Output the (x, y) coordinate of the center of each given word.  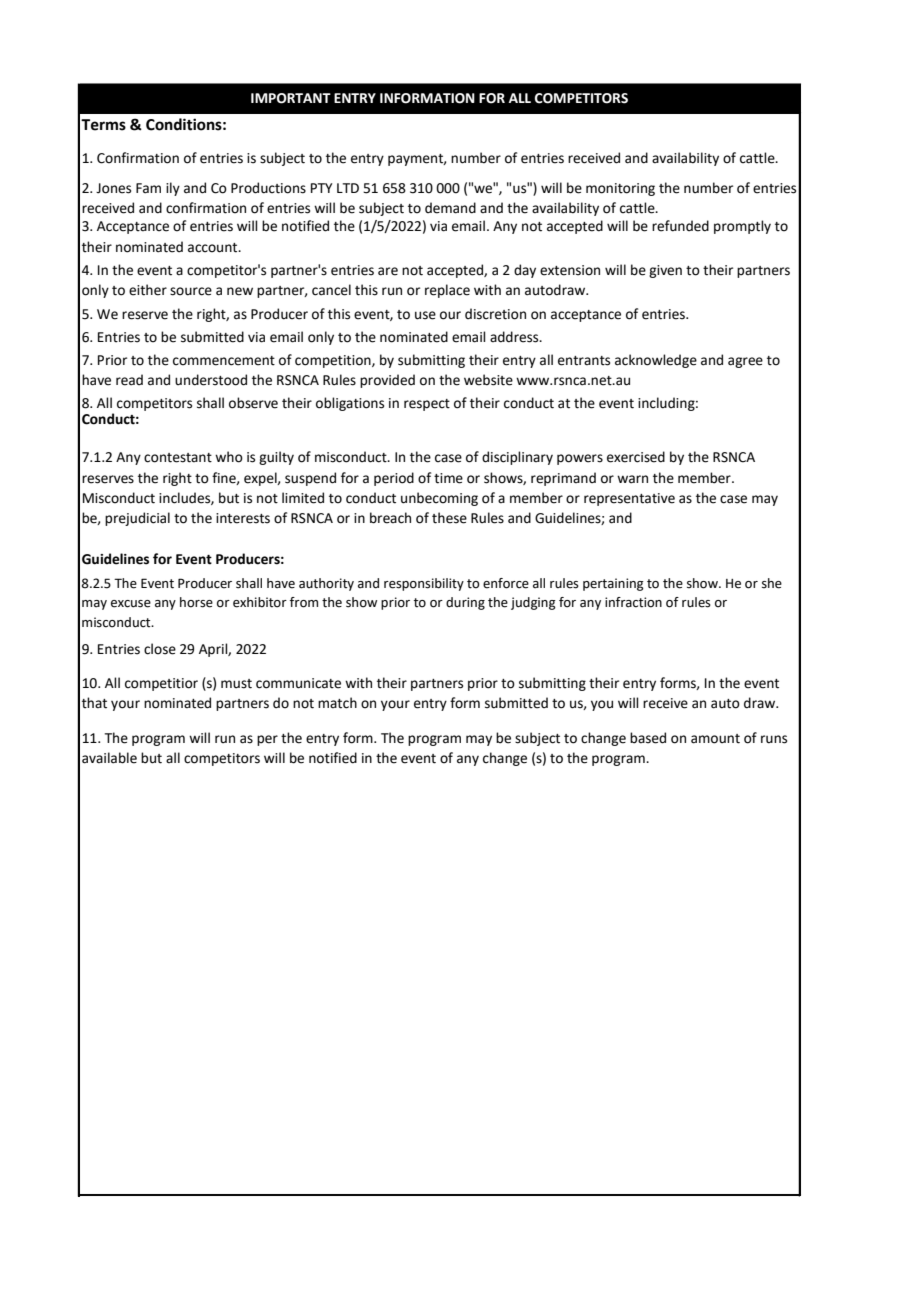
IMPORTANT (291, 98)
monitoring (620, 189)
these (449, 518)
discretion (495, 314)
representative (629, 499)
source (191, 291)
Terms (103, 125)
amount (715, 739)
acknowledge (656, 361)
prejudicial (137, 519)
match (337, 703)
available (109, 758)
